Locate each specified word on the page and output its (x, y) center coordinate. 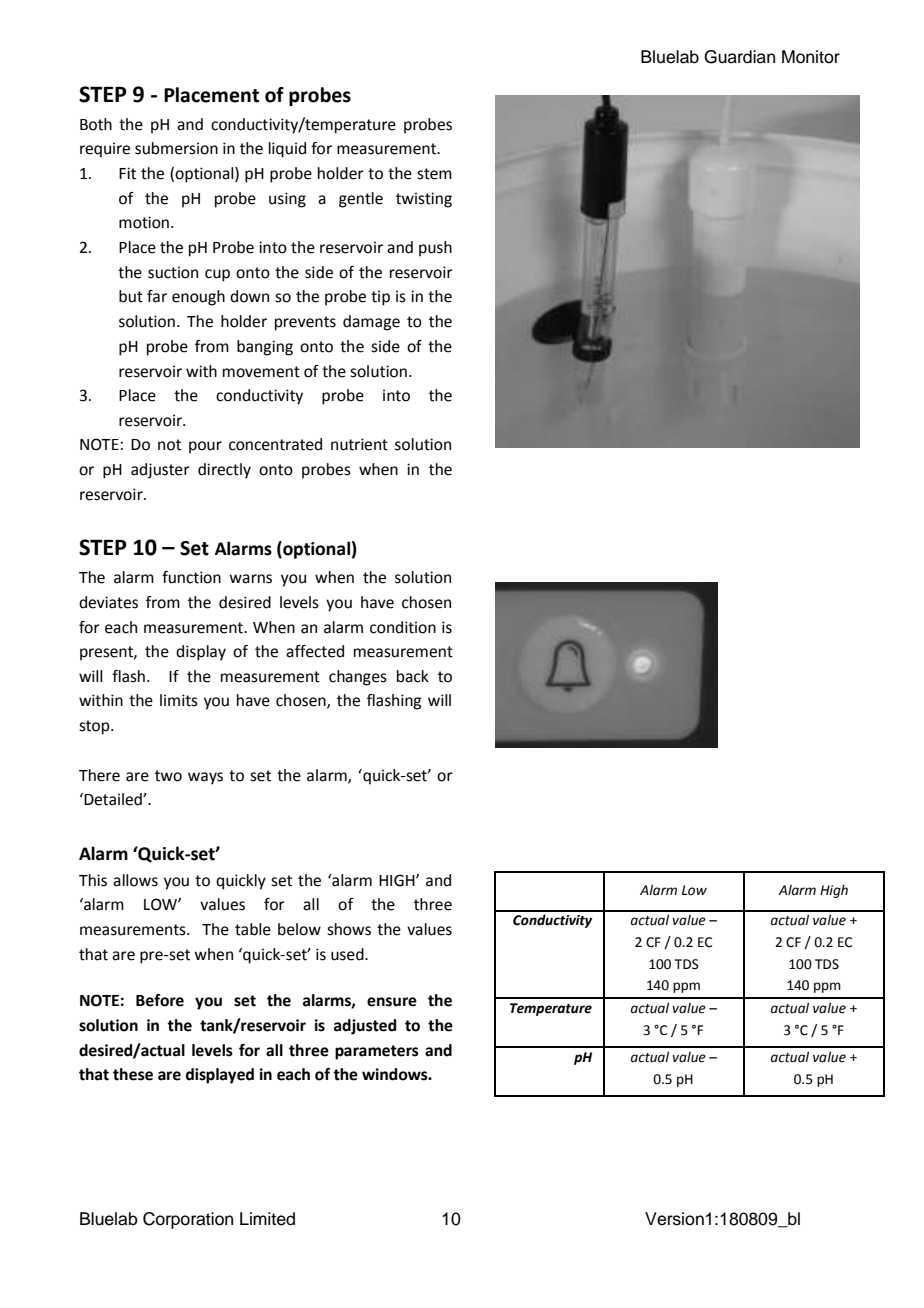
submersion (176, 148)
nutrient (359, 444)
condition (403, 627)
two (168, 776)
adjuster (160, 471)
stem (434, 174)
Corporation (188, 1220)
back (413, 676)
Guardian (739, 57)
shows (349, 929)
